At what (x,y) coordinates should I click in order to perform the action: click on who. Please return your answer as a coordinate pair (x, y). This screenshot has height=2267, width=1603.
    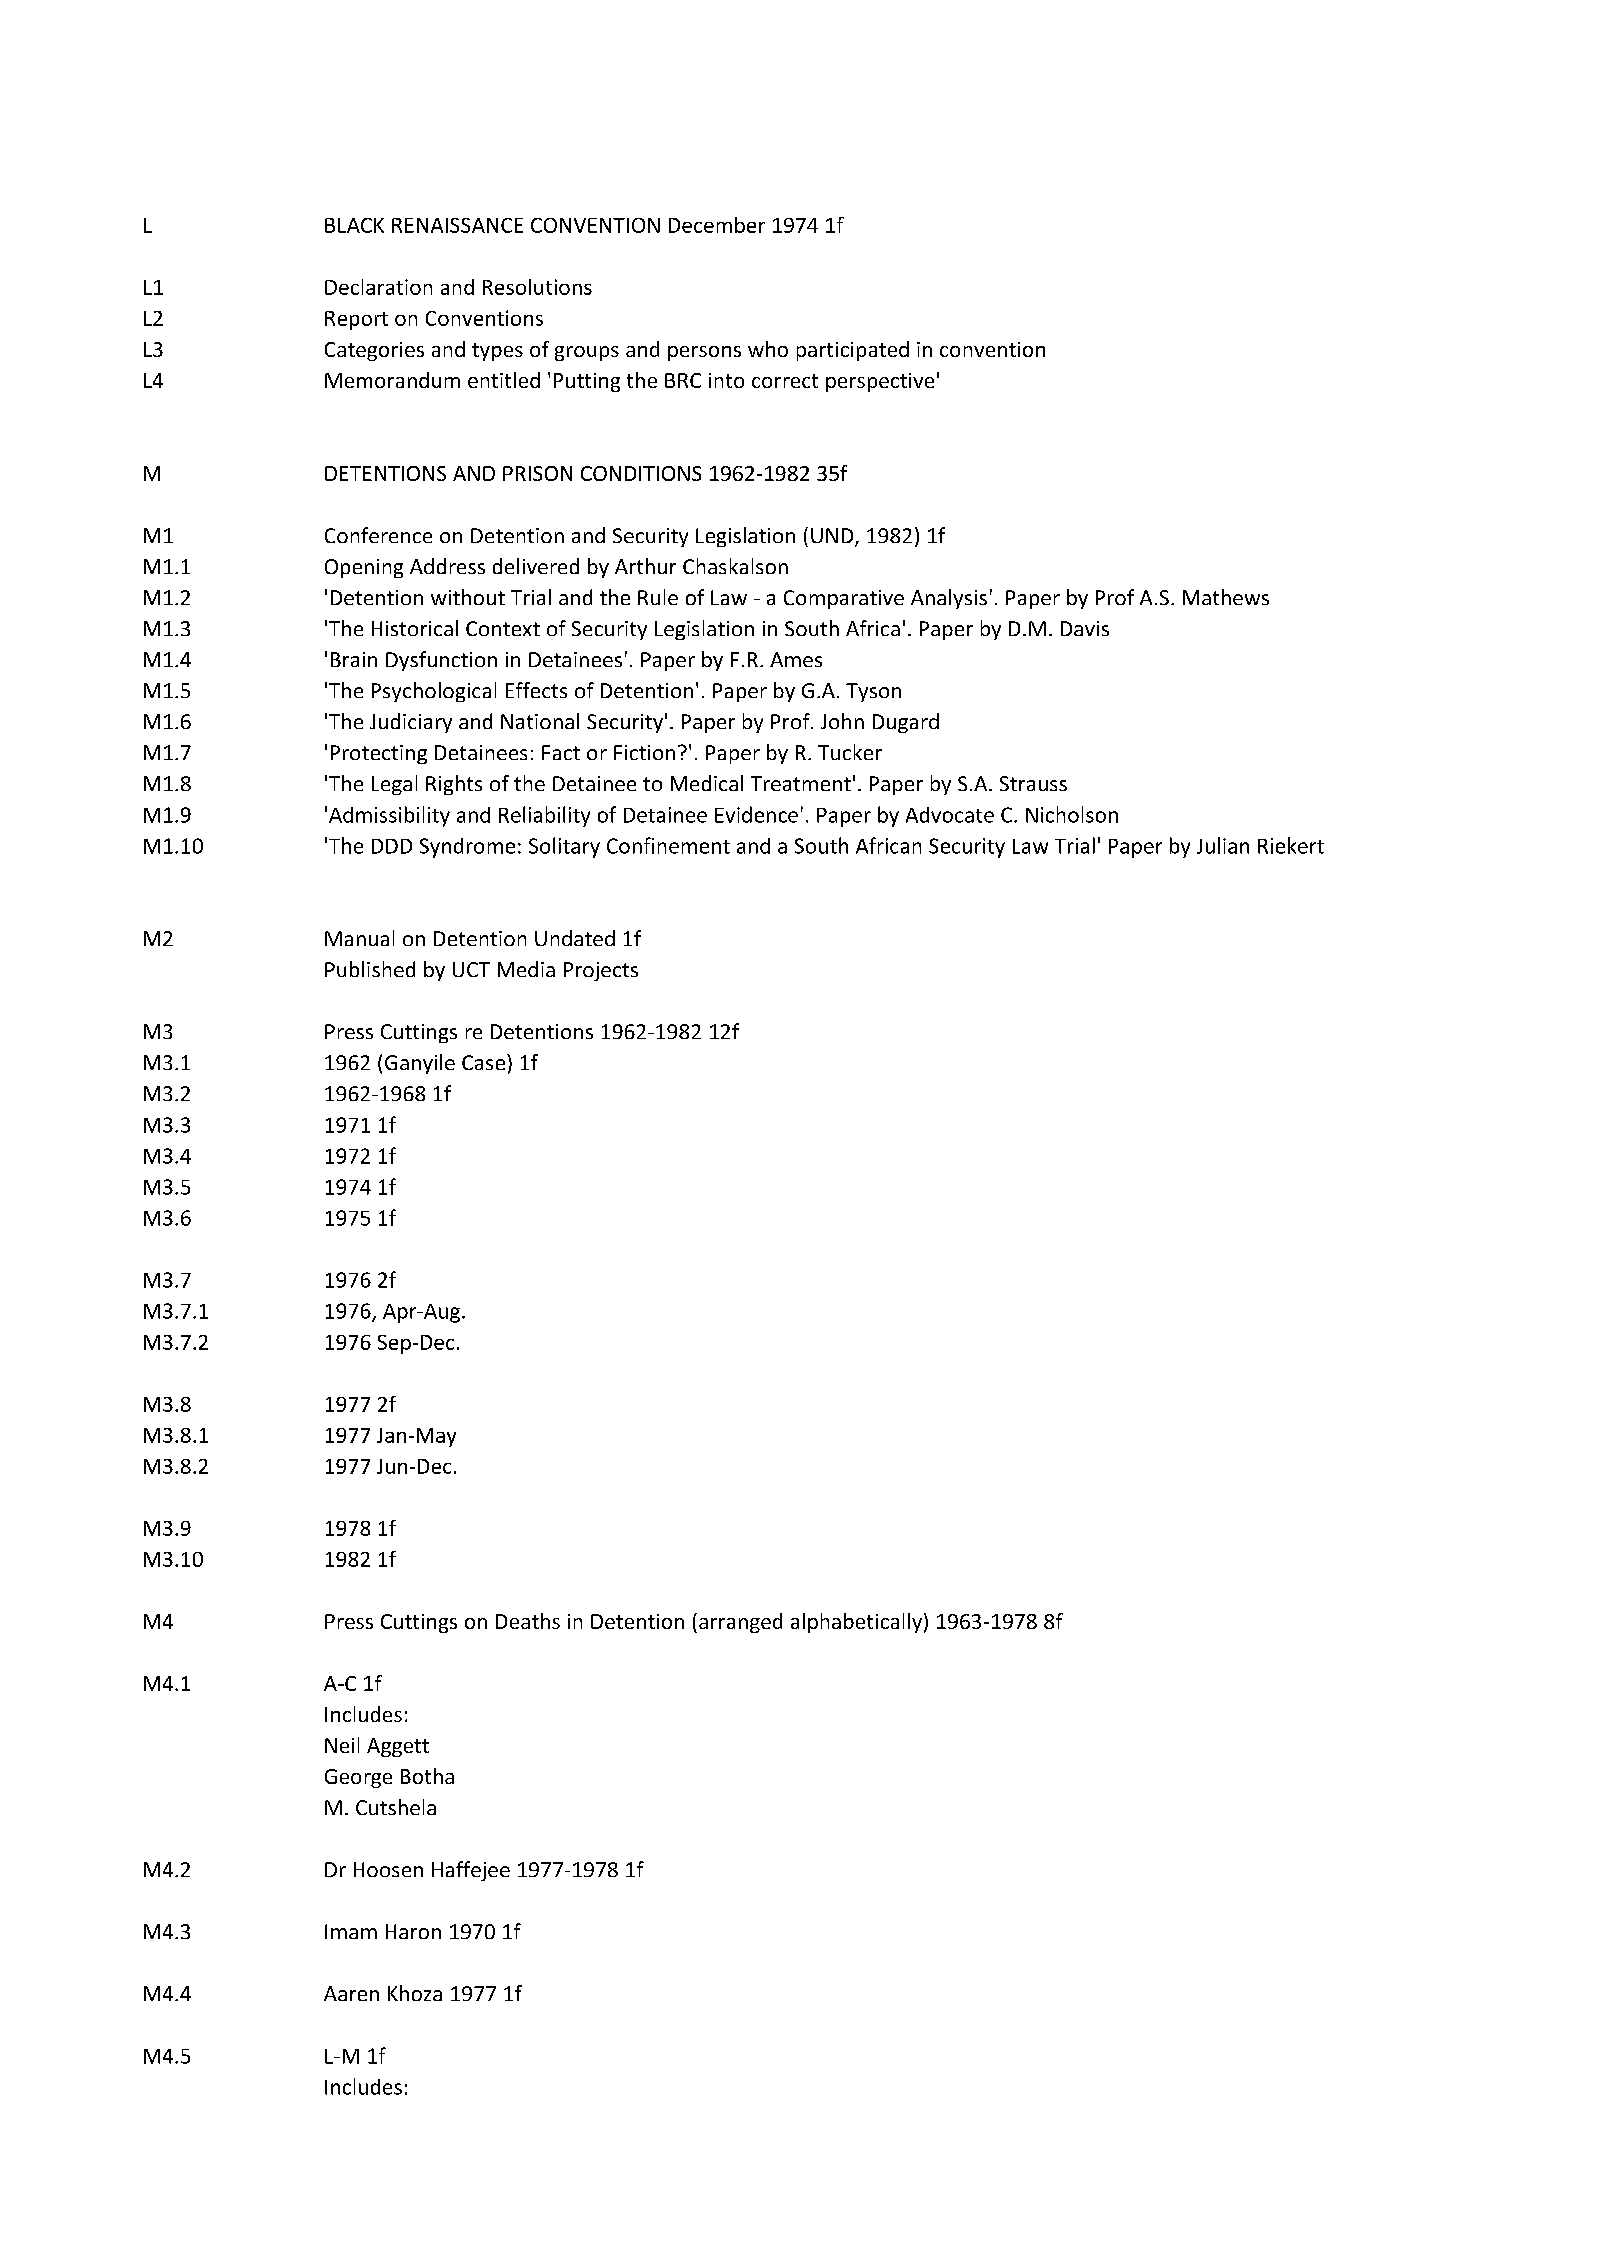
    Looking at the image, I should click on (768, 349).
